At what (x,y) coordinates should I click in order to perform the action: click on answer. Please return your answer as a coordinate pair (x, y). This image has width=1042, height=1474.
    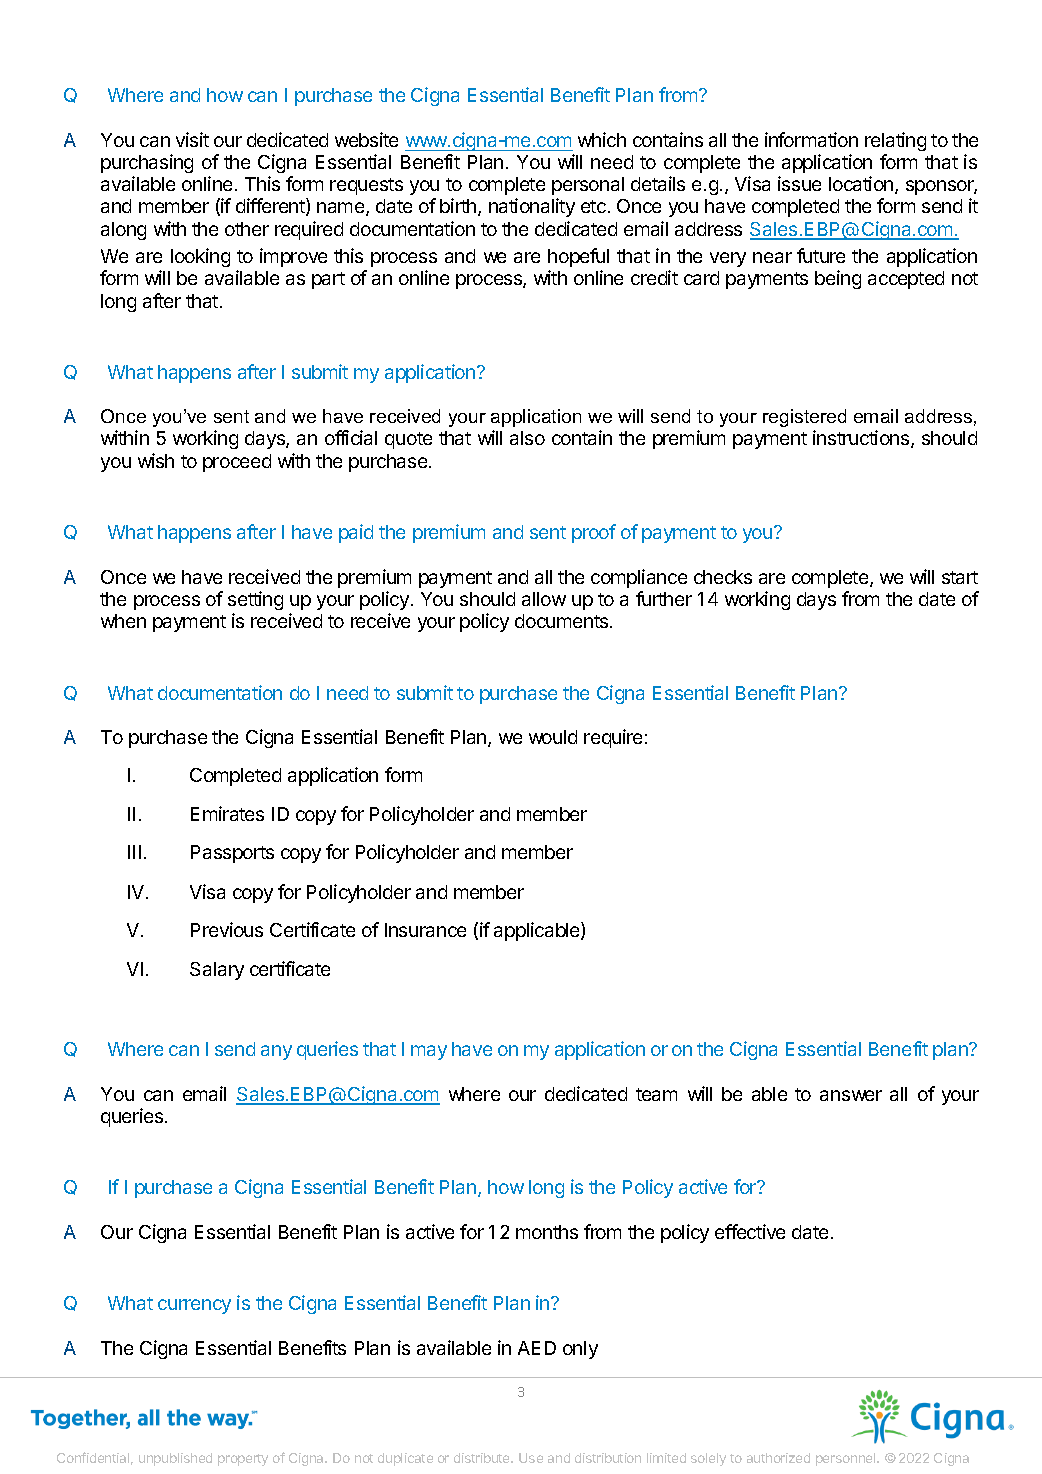
    Looking at the image, I should click on (851, 1095).
